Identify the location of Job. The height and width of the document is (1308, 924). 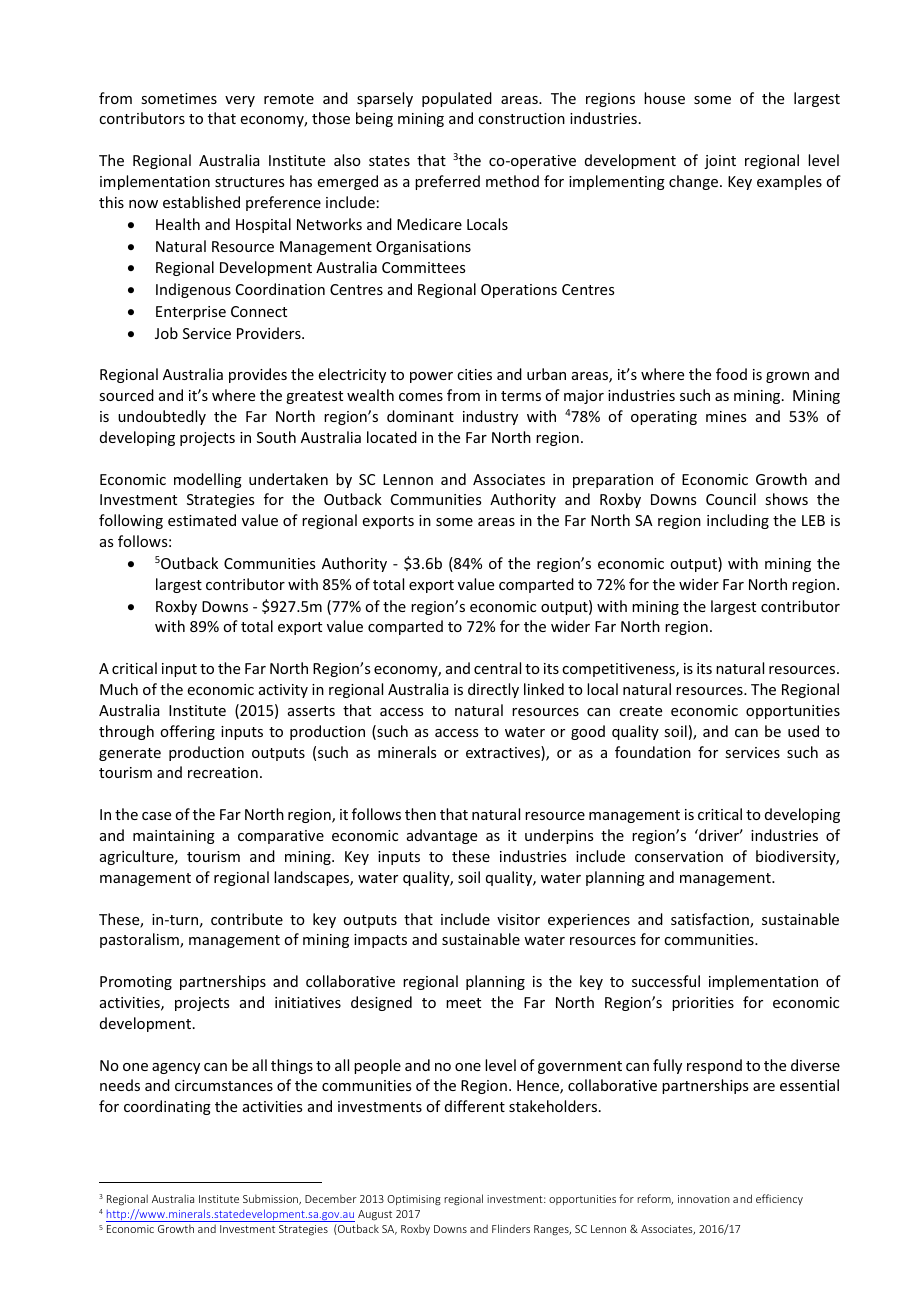
(166, 333).
